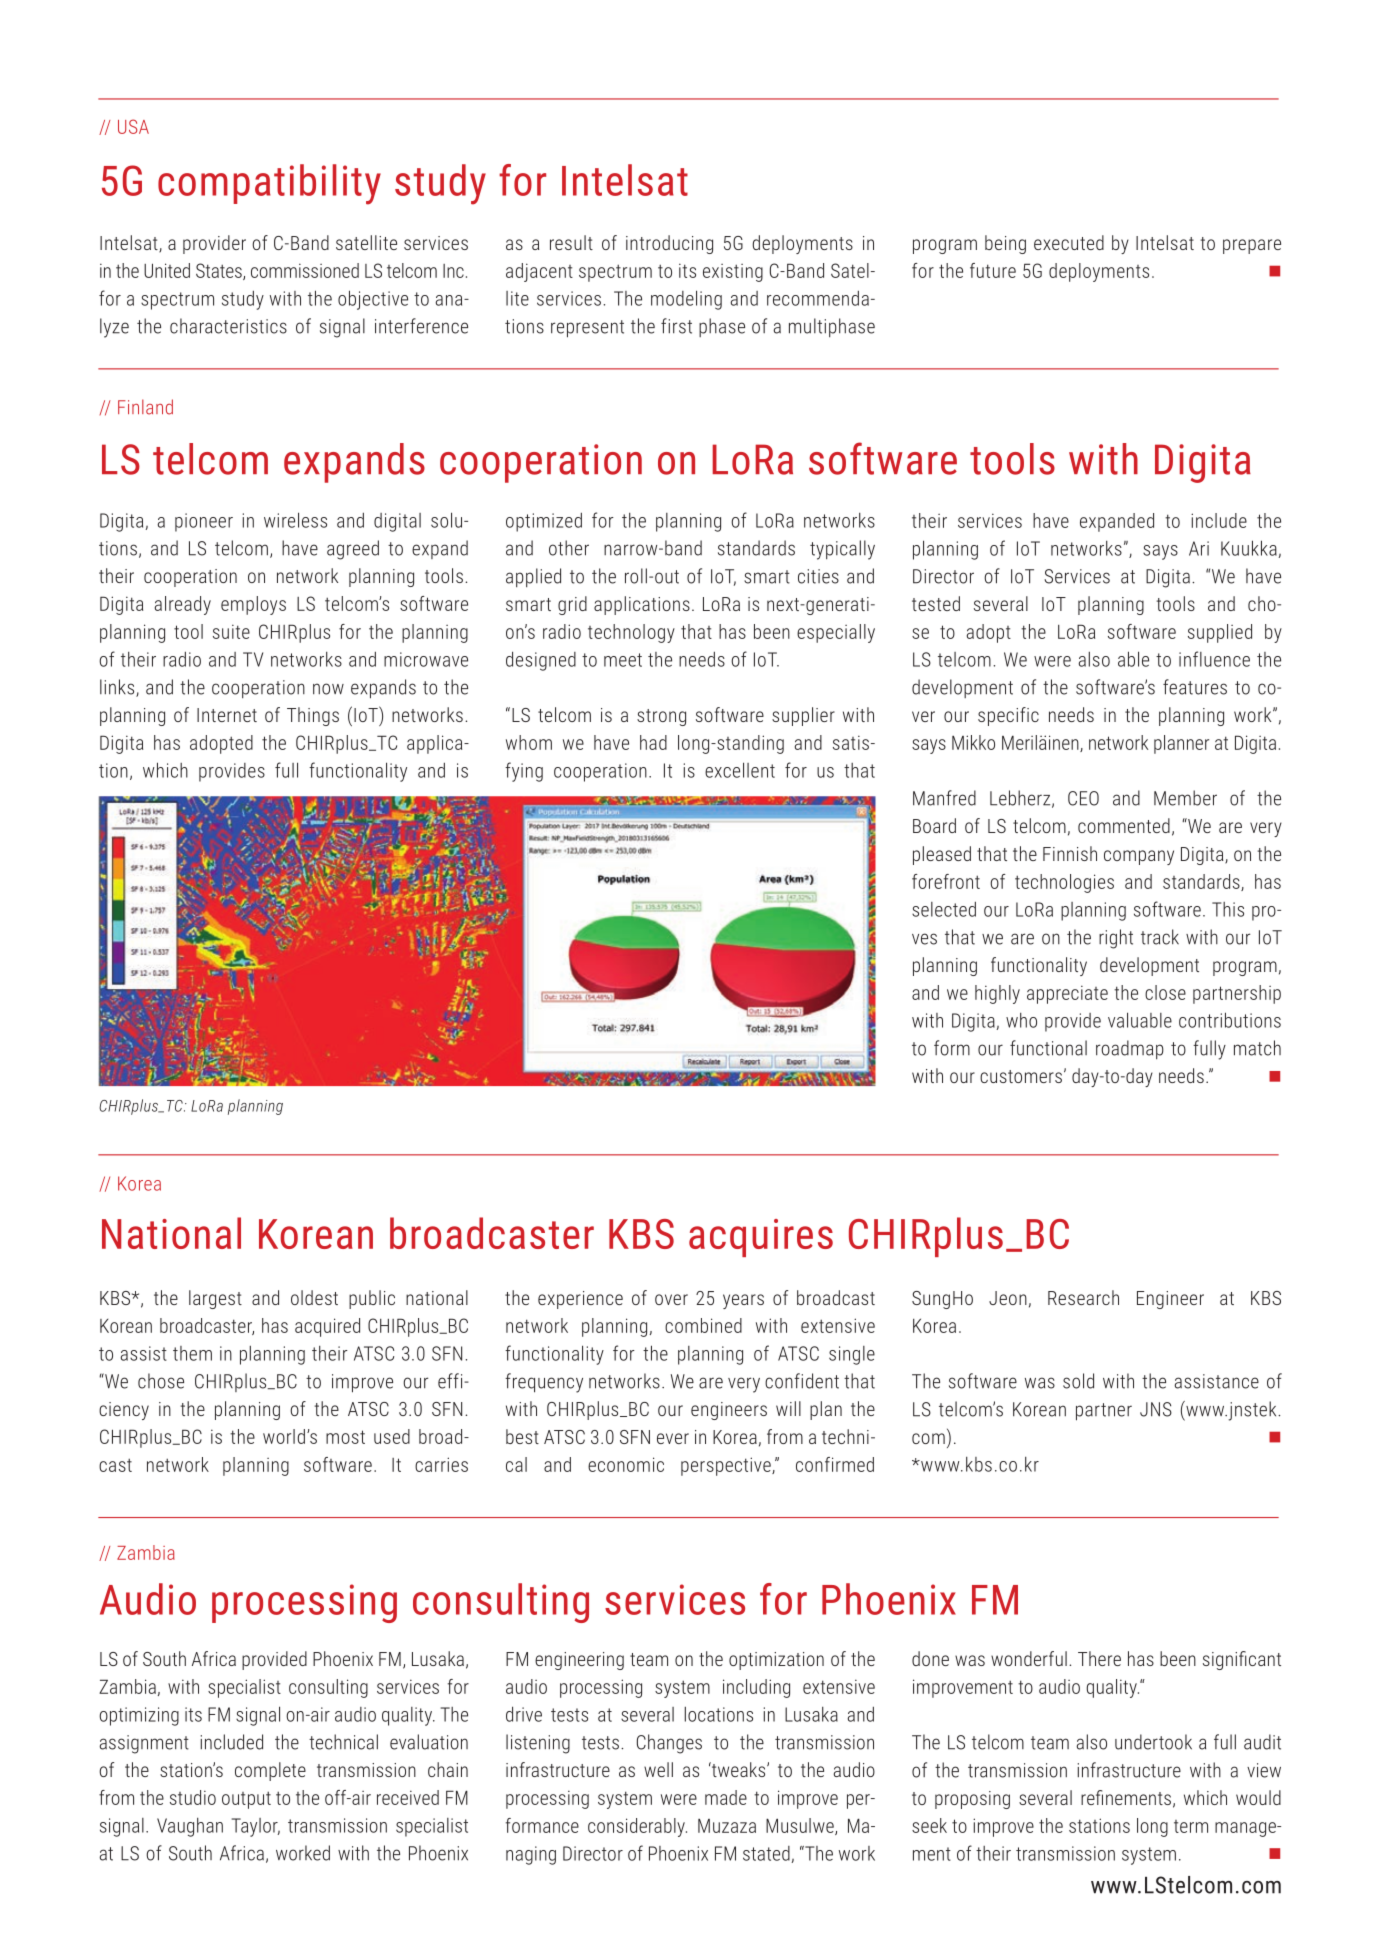 This screenshot has height=1948, width=1377. I want to click on oldest, so click(314, 1297).
